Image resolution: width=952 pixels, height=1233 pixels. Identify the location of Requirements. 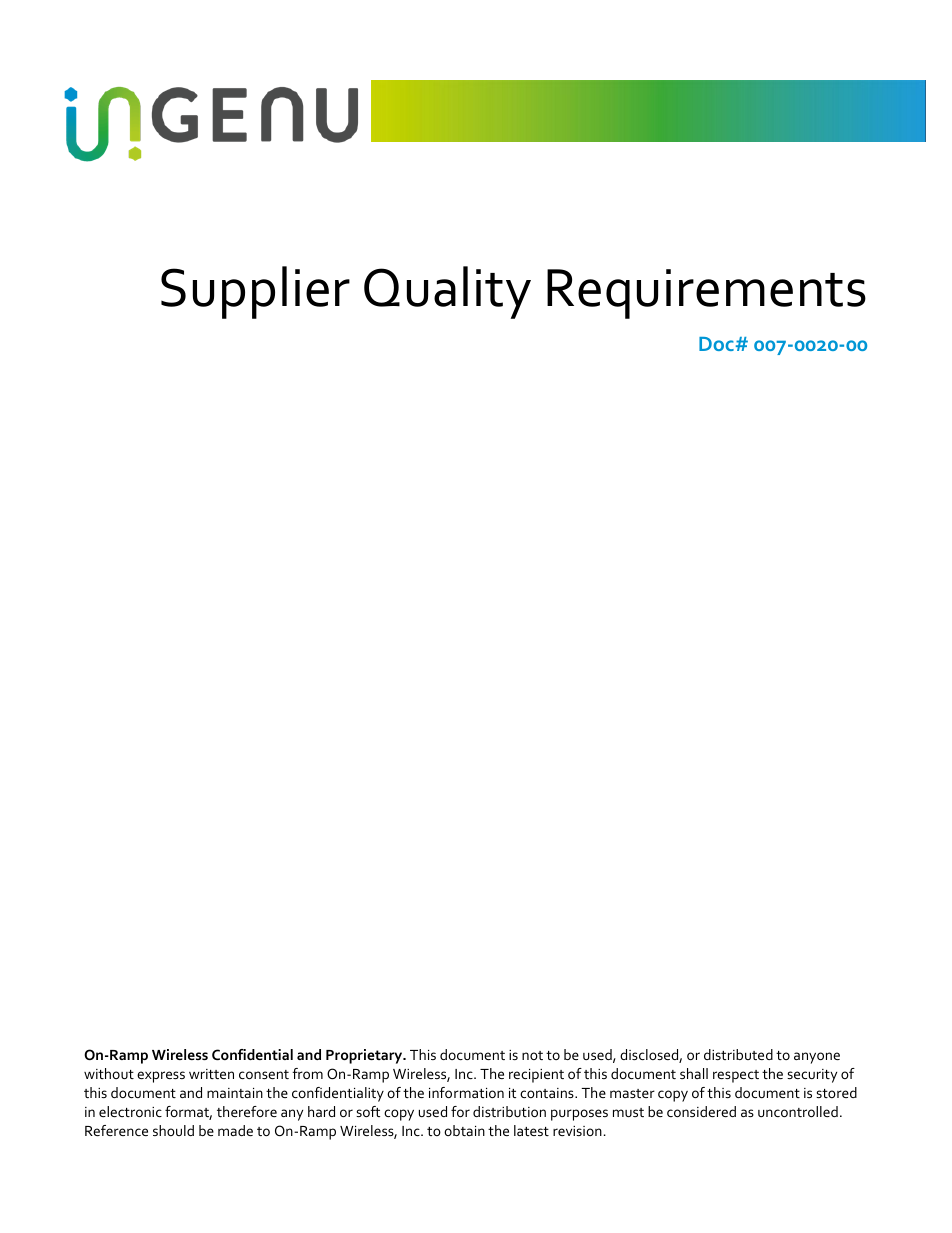
(706, 294).
